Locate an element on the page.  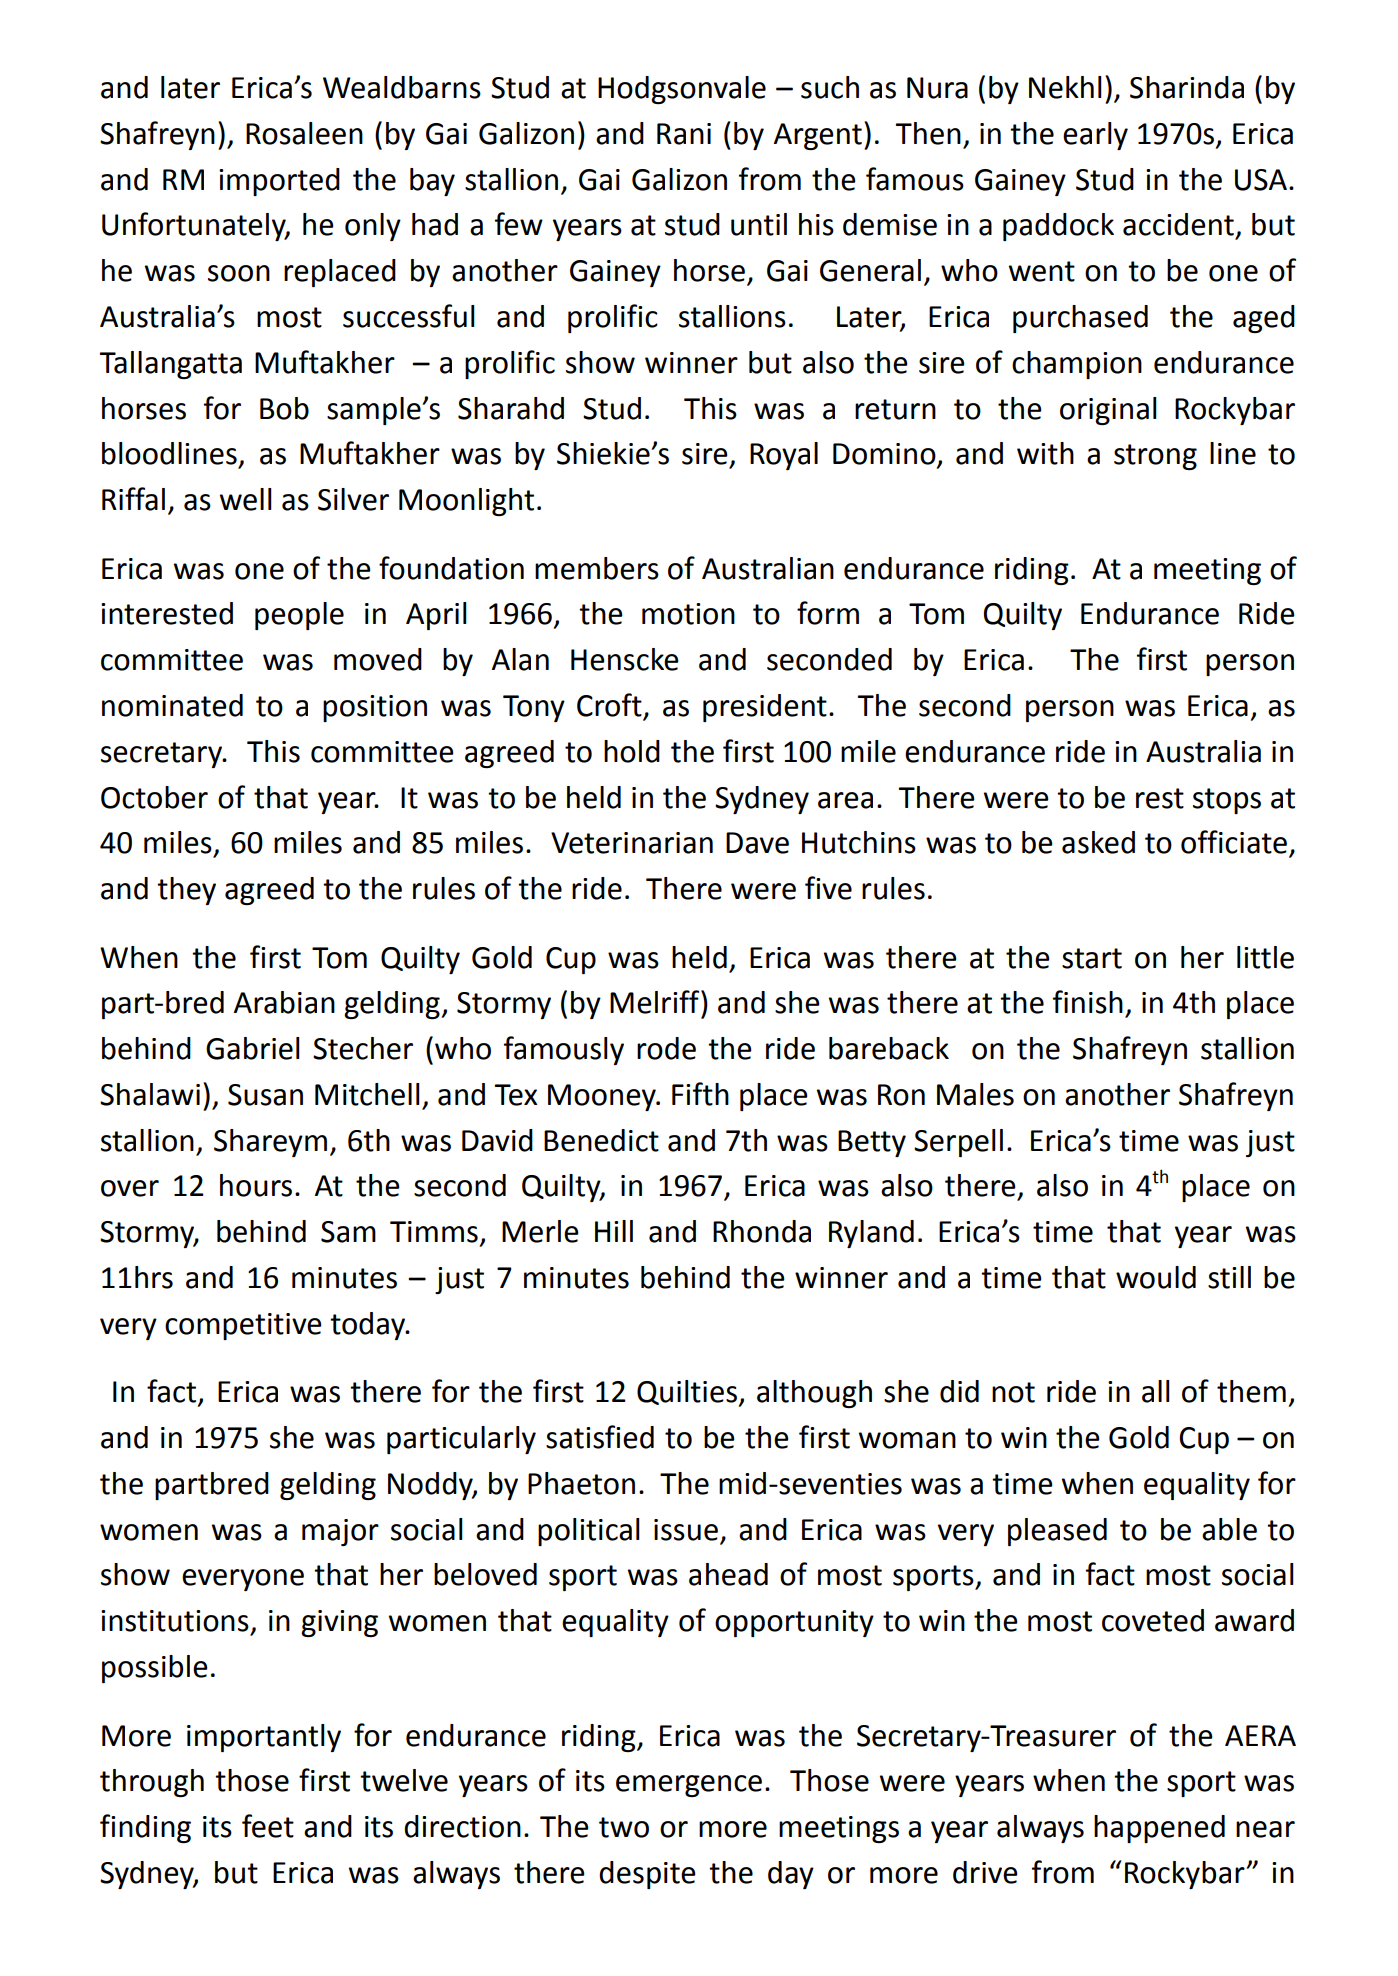
early is located at coordinates (1095, 136).
